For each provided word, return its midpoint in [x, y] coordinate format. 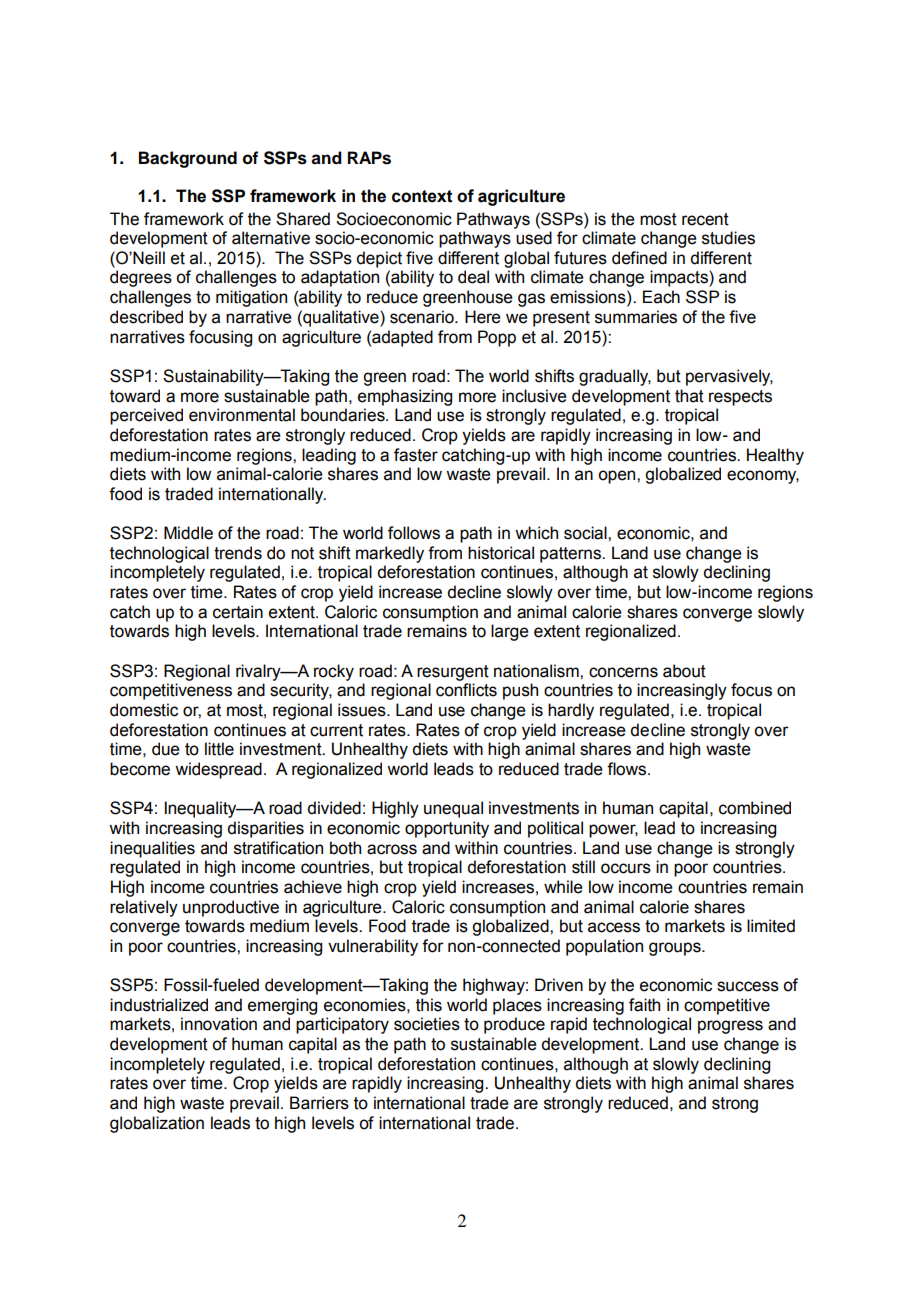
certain [238, 612]
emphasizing [405, 397]
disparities [265, 829]
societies [427, 1024]
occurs [626, 868]
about [684, 671]
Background [188, 159]
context [422, 196]
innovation [219, 1024]
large [510, 632]
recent [705, 219]
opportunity [447, 829]
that [689, 396]
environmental [242, 415]
